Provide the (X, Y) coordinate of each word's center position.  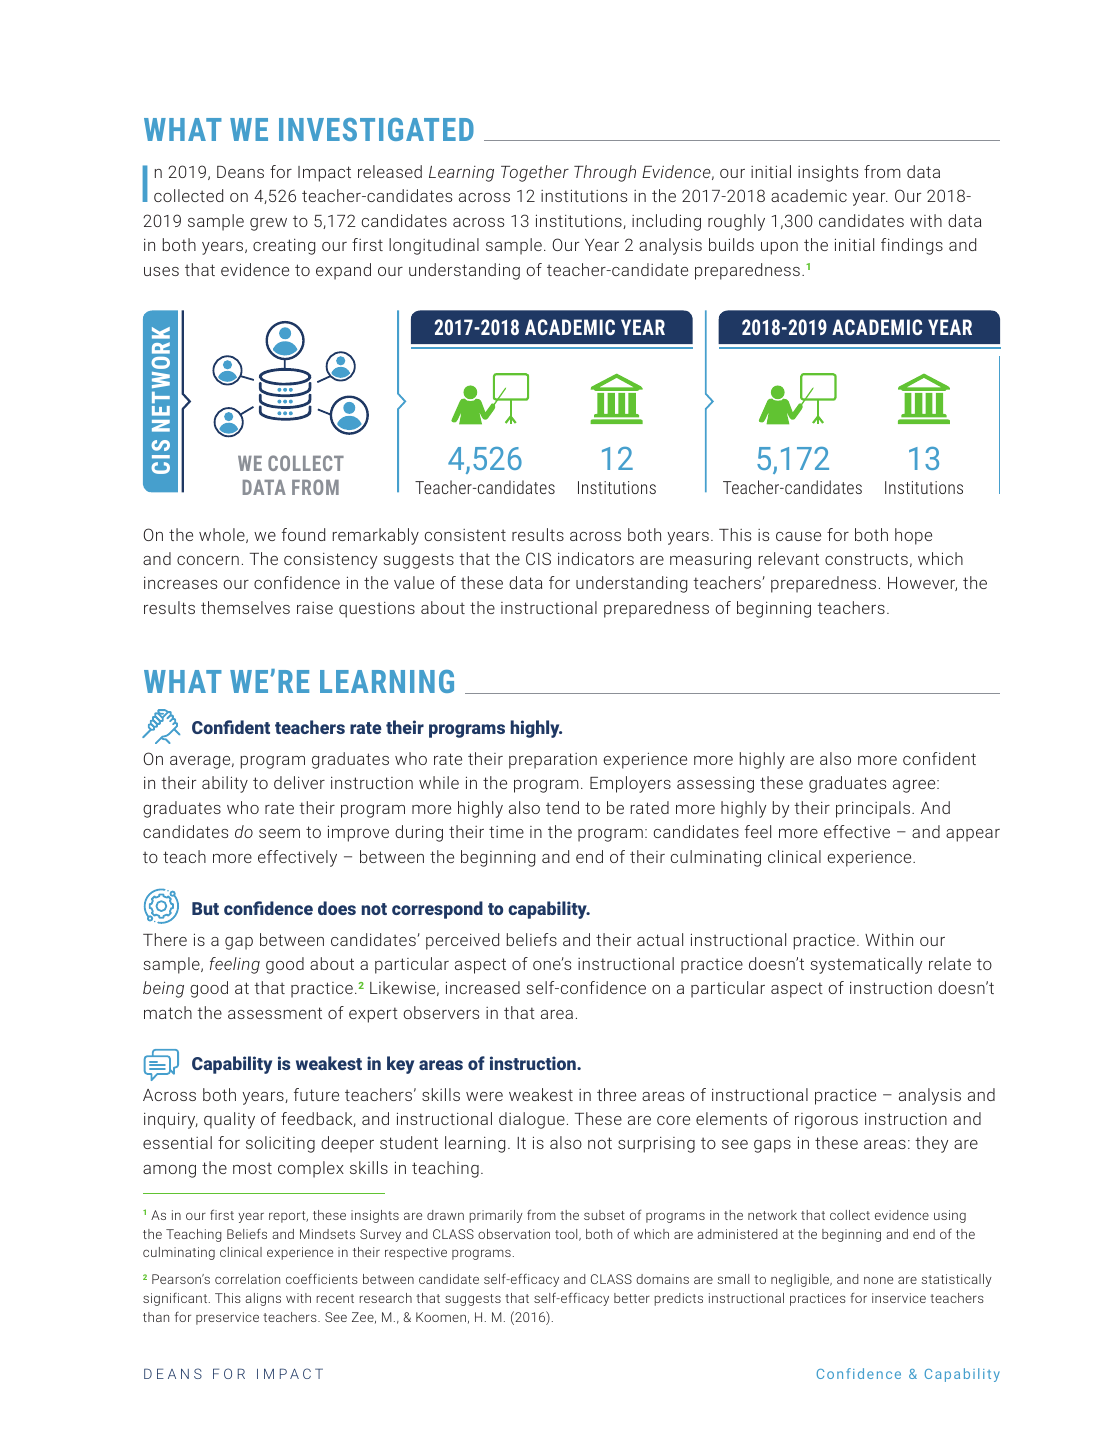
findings (912, 246)
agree (915, 786)
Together (535, 173)
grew (268, 224)
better (632, 1298)
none (878, 1280)
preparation (553, 761)
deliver (299, 782)
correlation (247, 1279)
